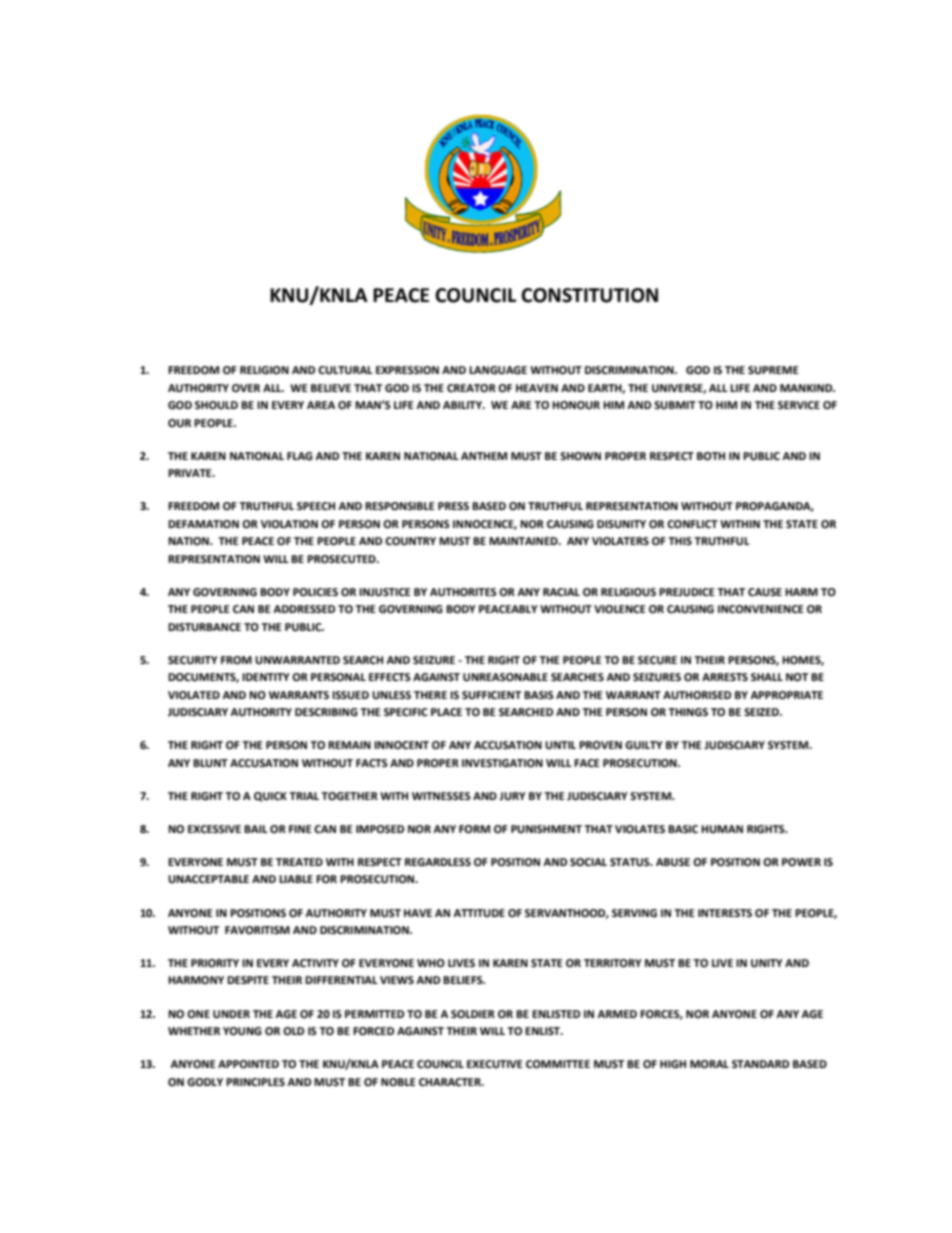  Describe the element at coordinates (773, 370) in the screenshot. I see `SUPREME` at that location.
